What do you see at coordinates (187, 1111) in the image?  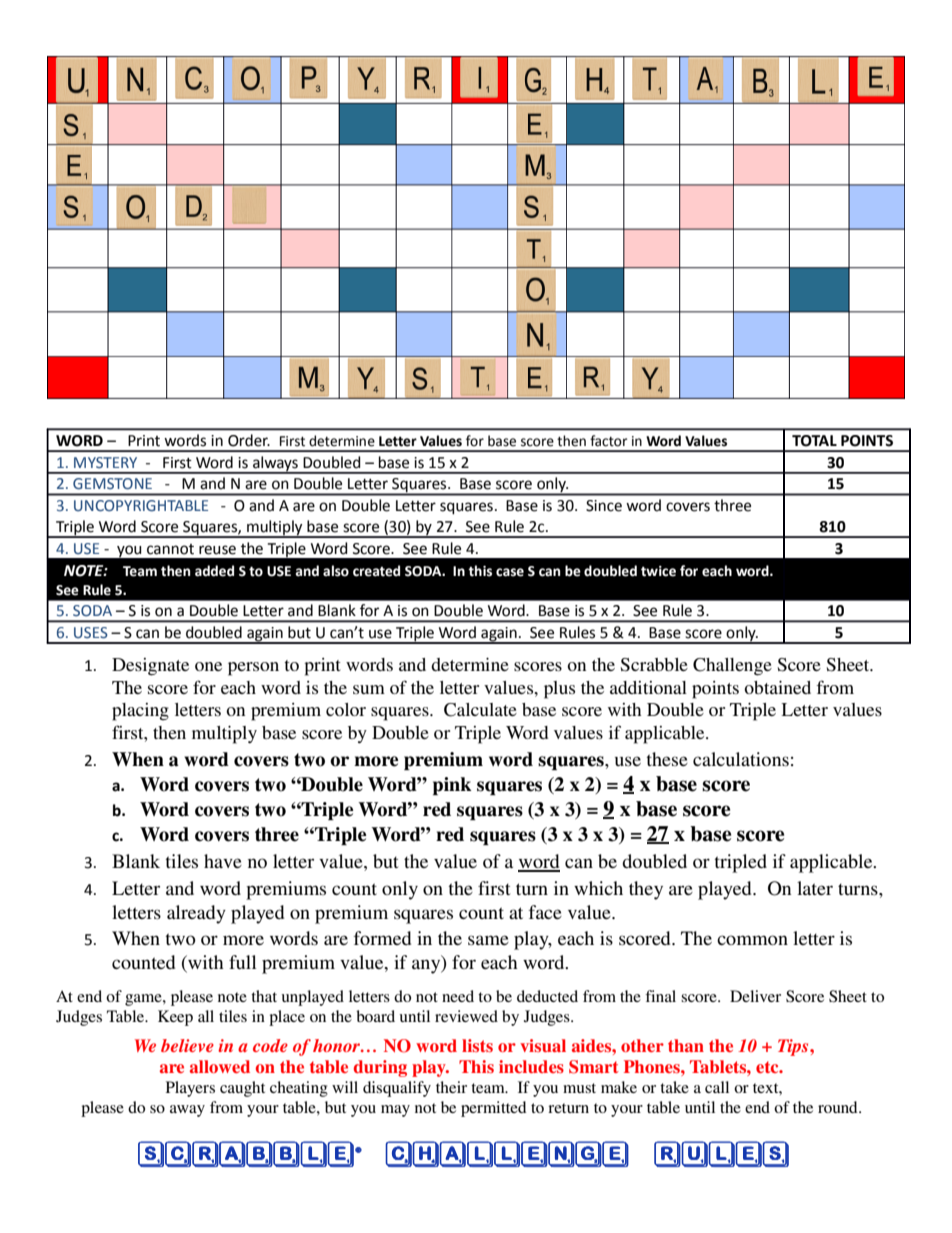 I see `away` at bounding box center [187, 1111].
